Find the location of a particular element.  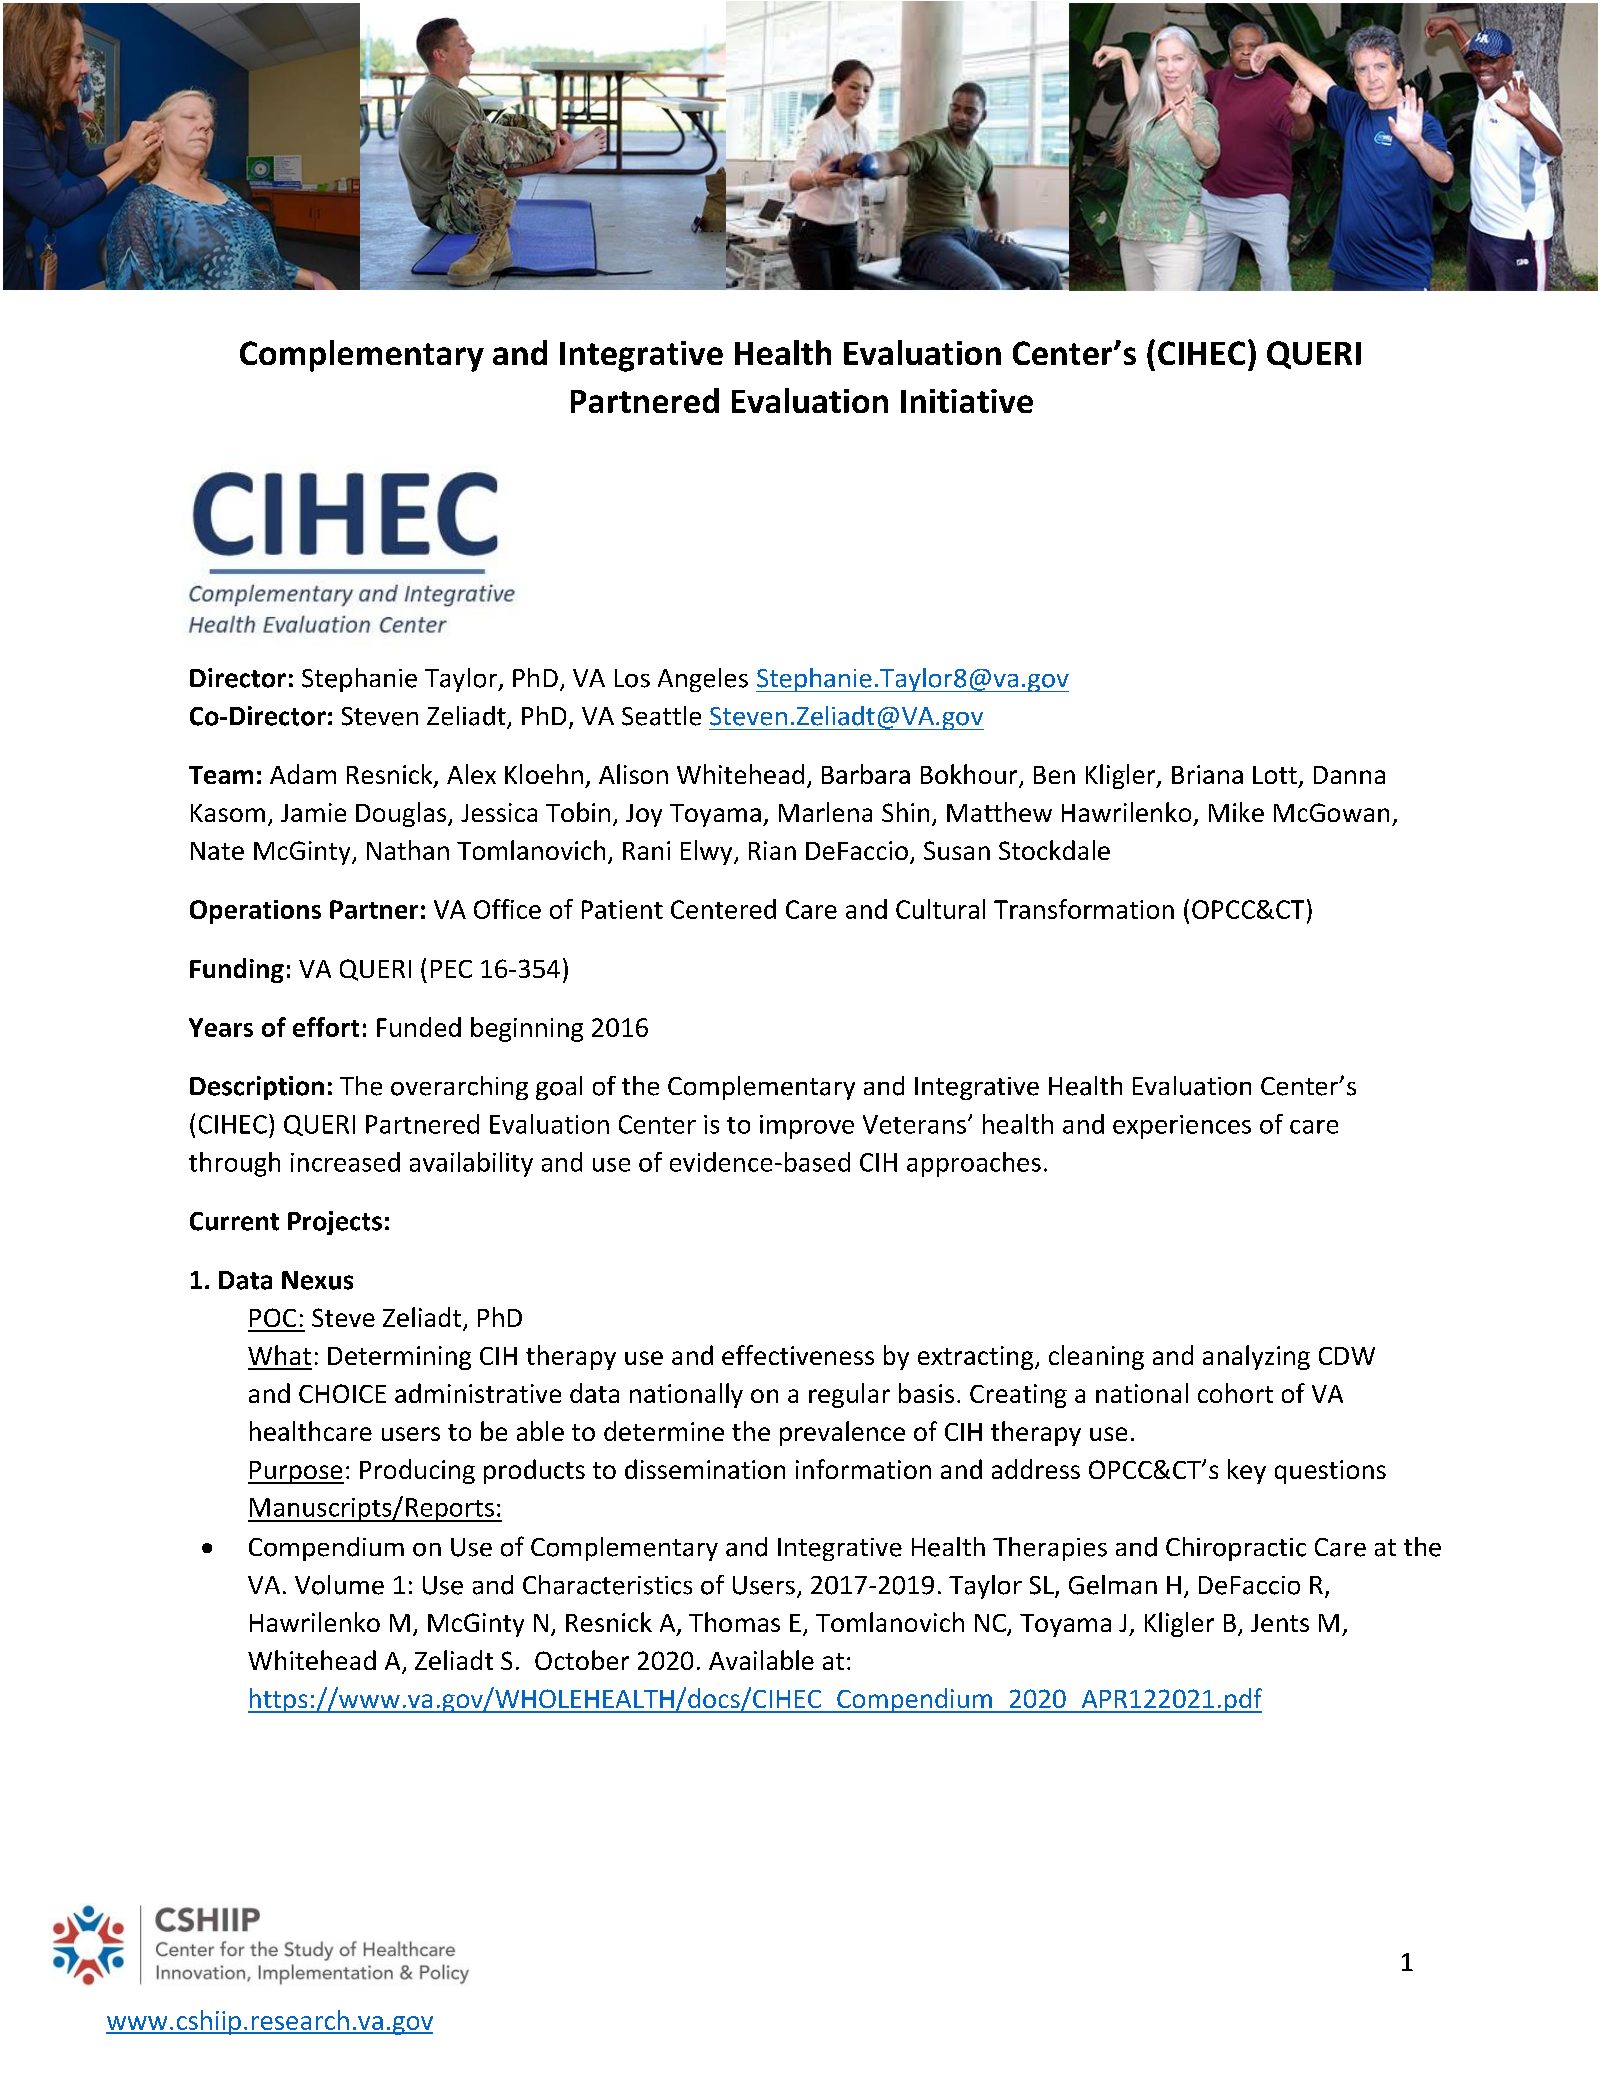

Adam is located at coordinates (303, 774).
